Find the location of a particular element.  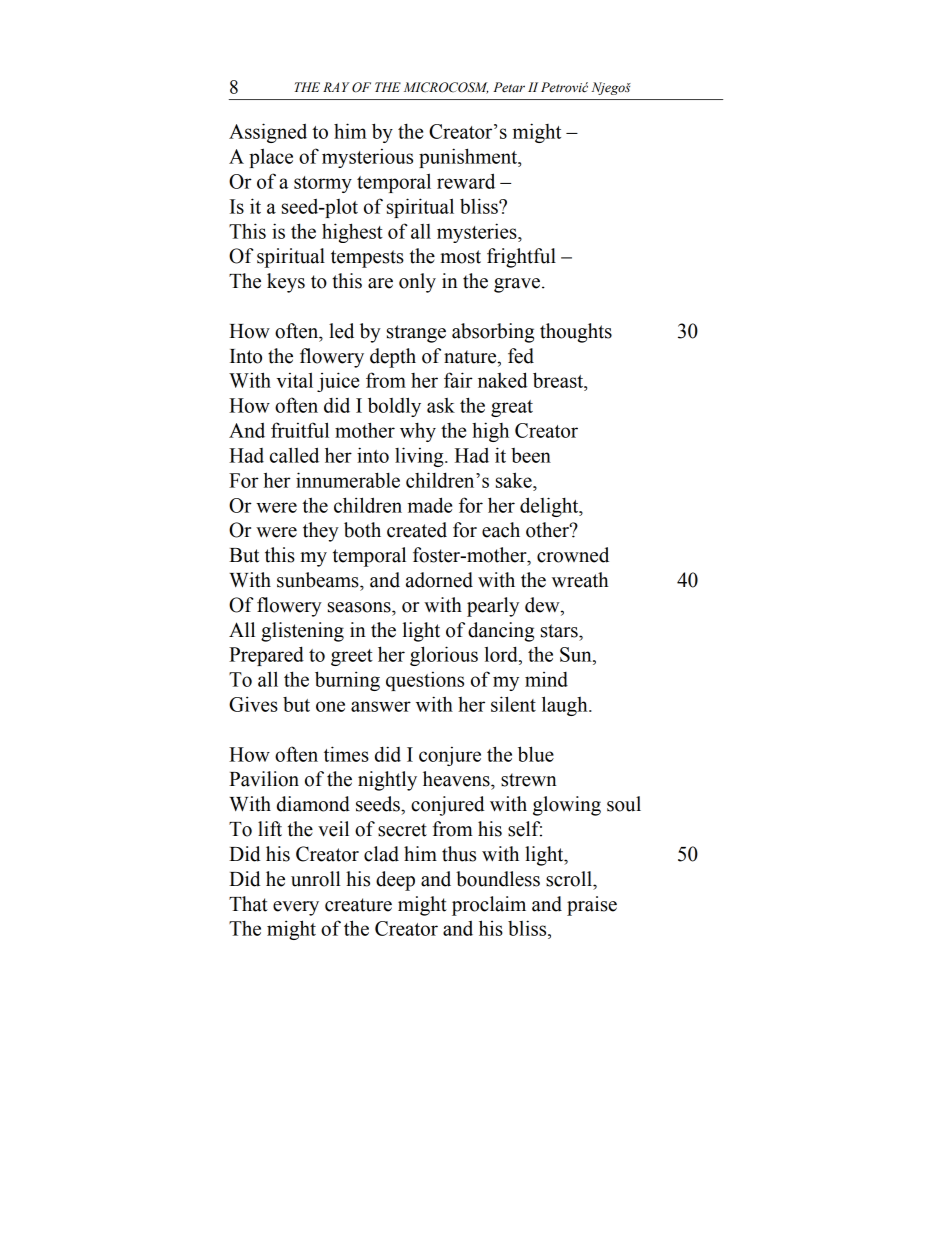

MICROCOSM is located at coordinates (446, 88).
